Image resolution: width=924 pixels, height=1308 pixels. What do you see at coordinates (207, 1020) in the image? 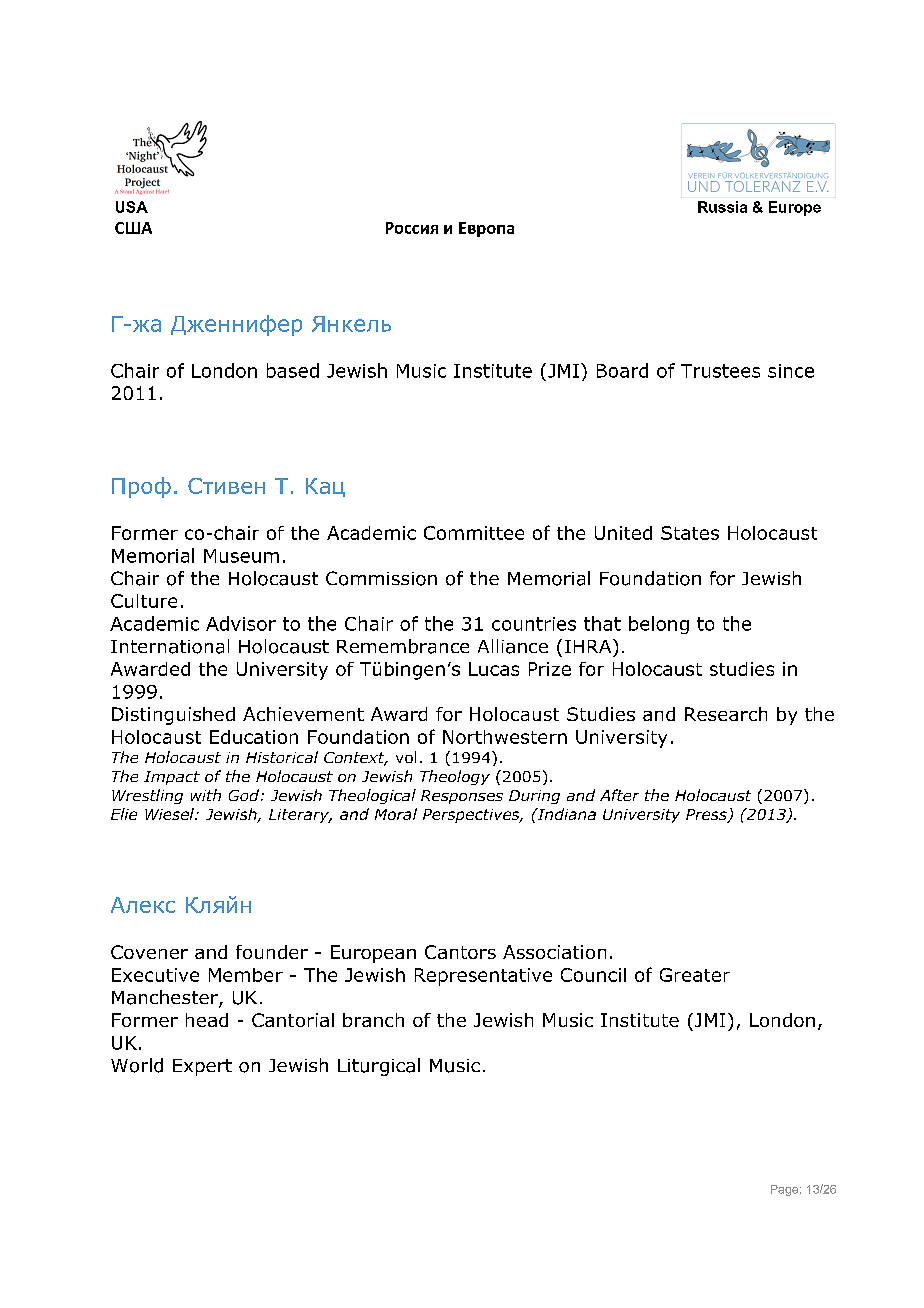
I see `head` at bounding box center [207, 1020].
